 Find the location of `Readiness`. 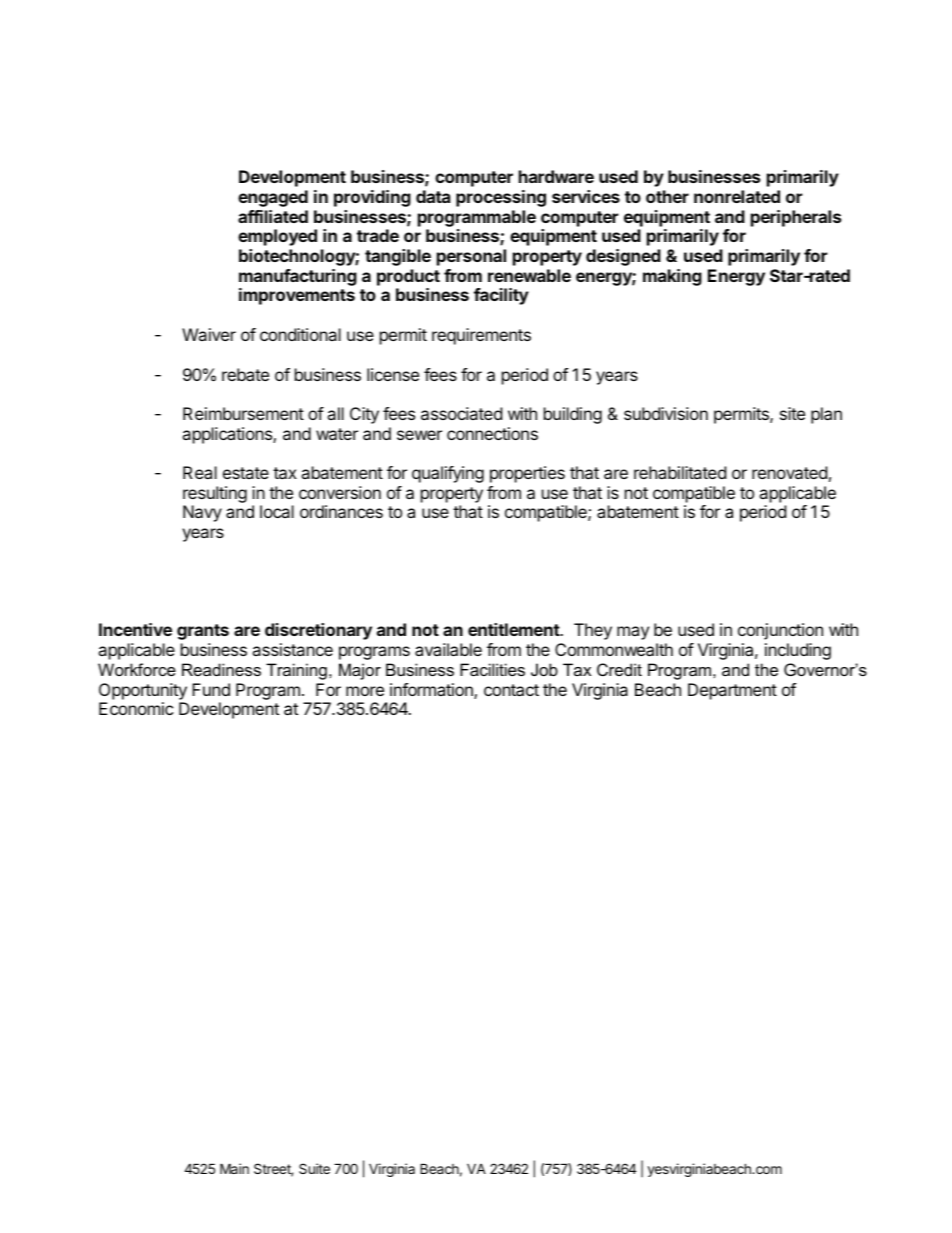

Readiness is located at coordinates (221, 669).
